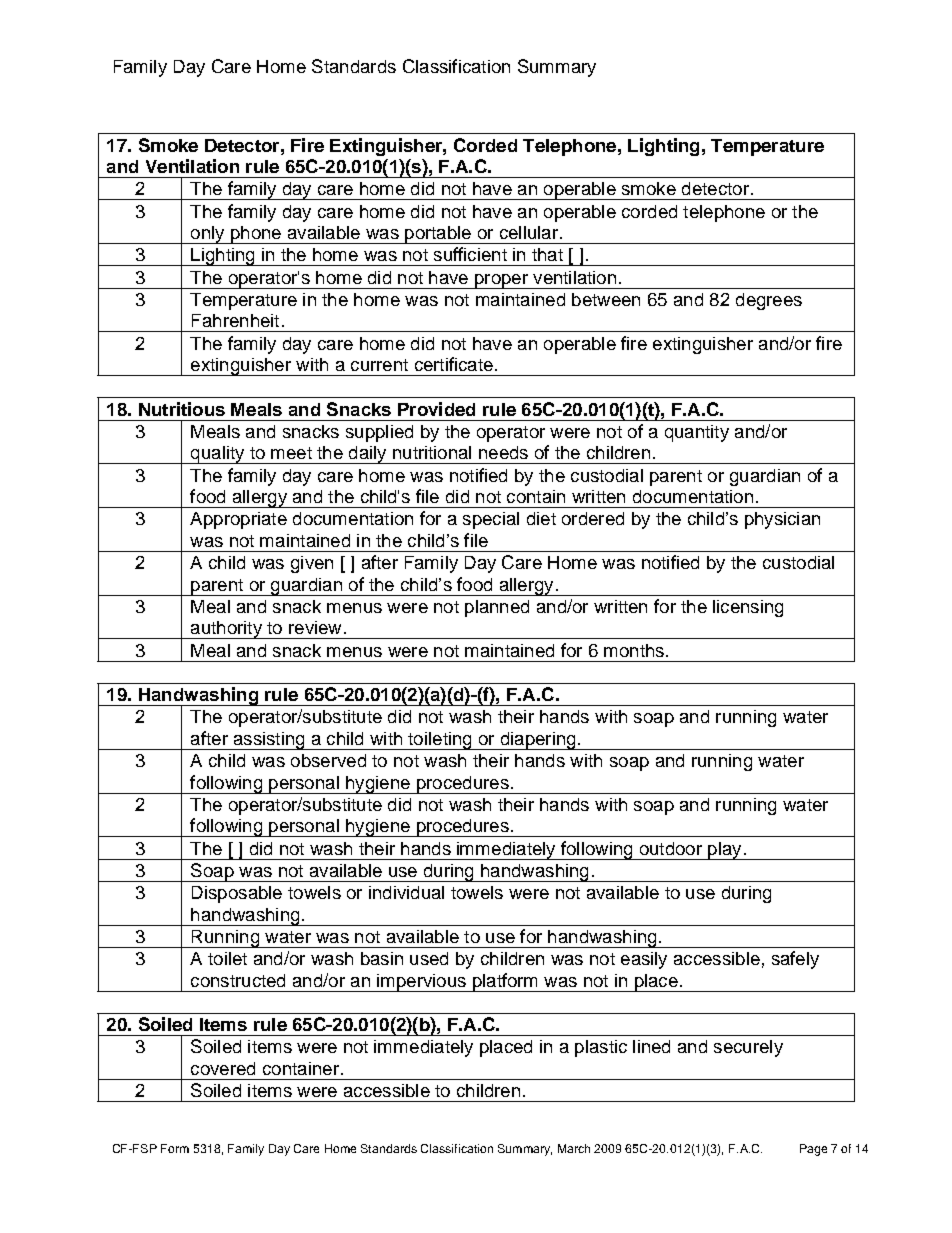 This page has width=952, height=1233. What do you see at coordinates (769, 301) in the page?
I see `degrees` at bounding box center [769, 301].
